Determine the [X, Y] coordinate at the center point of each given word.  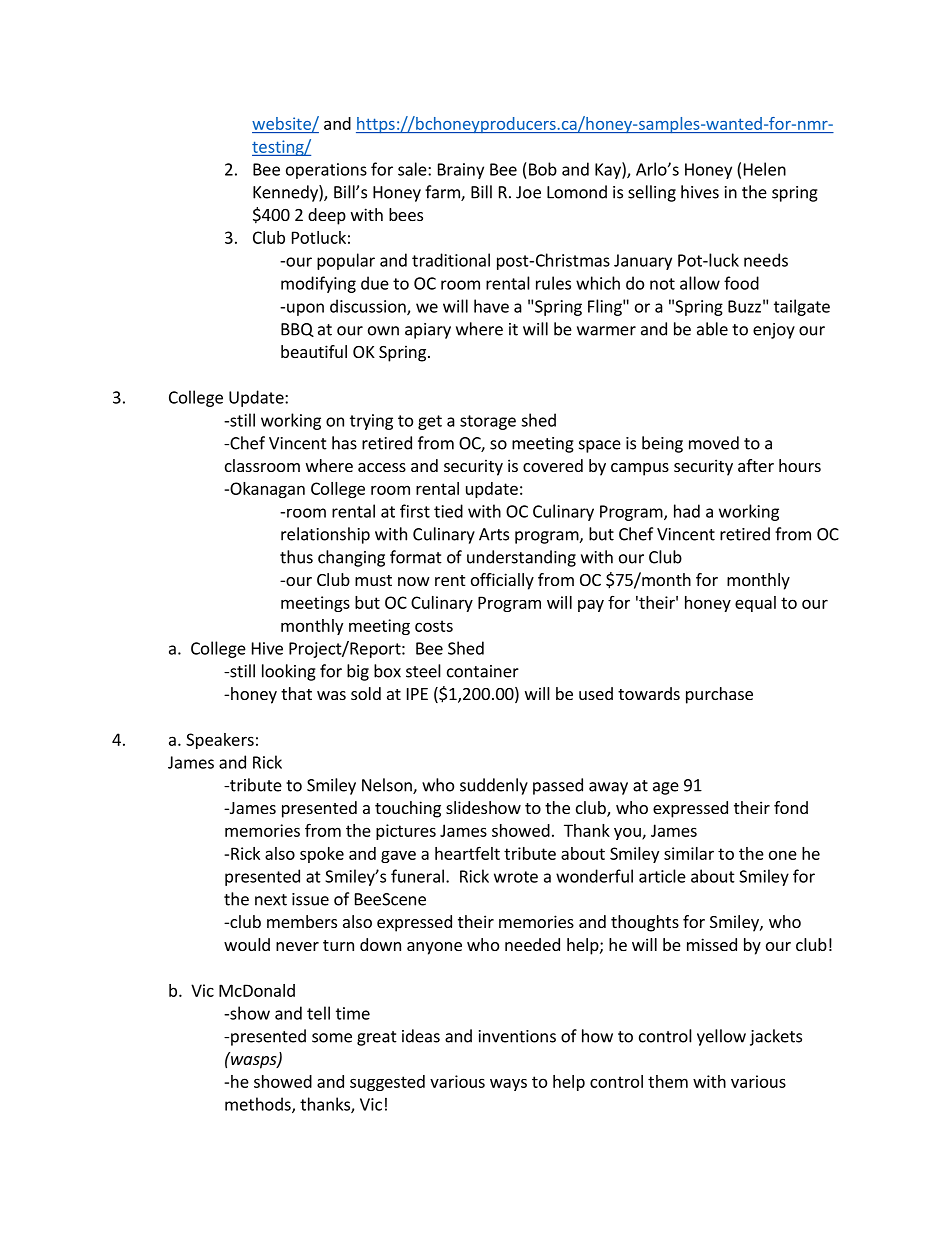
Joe [528, 192]
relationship [325, 535]
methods [259, 1105]
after [756, 465]
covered [553, 465]
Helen [765, 169]
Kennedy [286, 193]
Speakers [220, 741]
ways [508, 1085]
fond [791, 807]
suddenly [494, 786]
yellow [721, 1037]
